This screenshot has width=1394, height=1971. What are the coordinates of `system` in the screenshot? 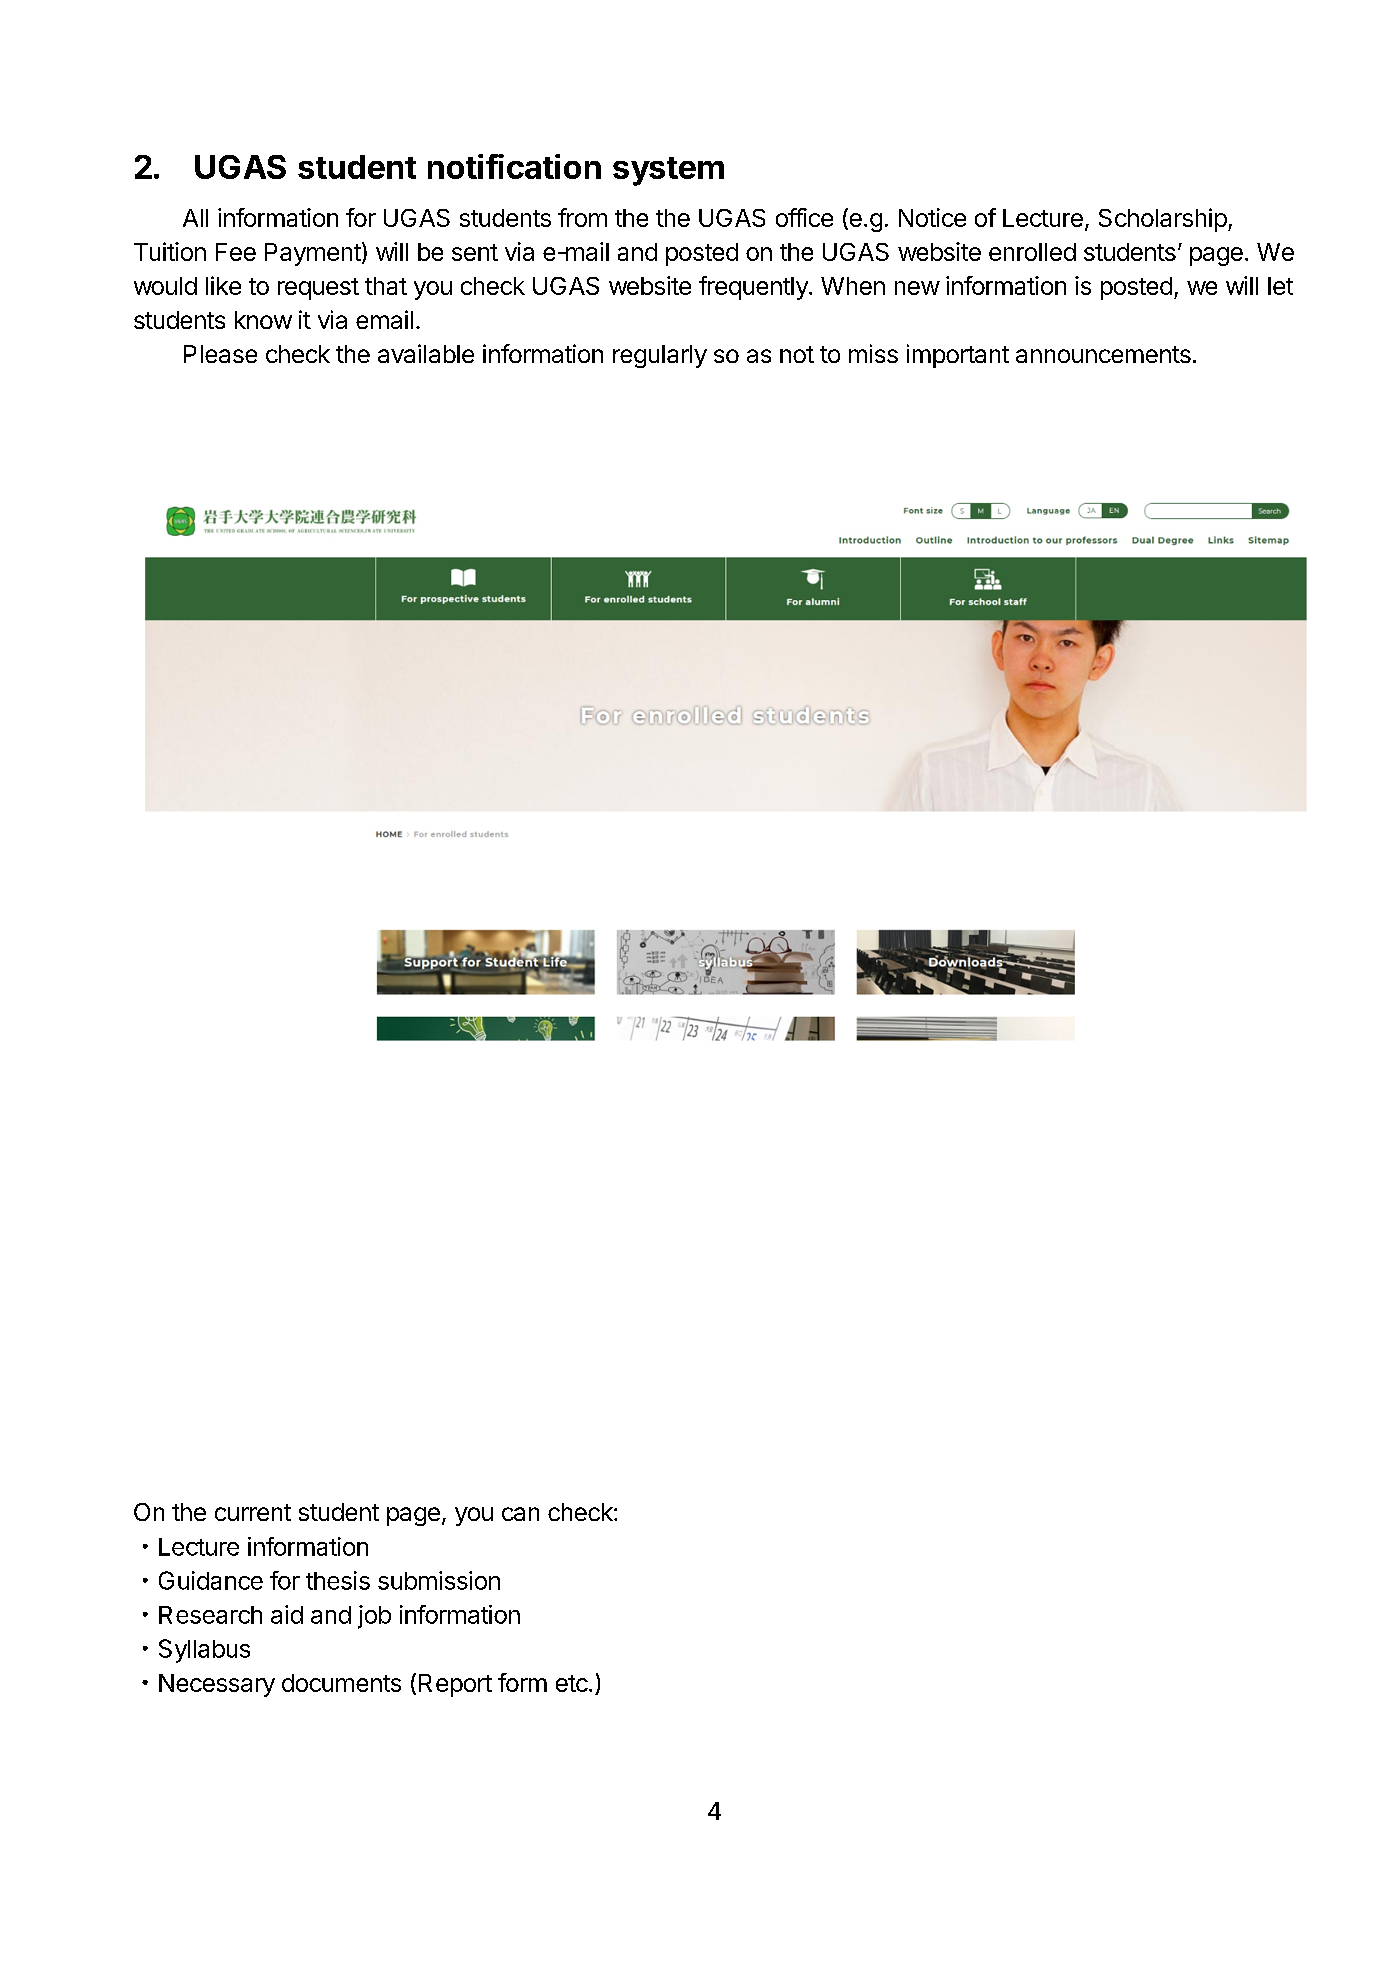 It's located at (668, 171).
